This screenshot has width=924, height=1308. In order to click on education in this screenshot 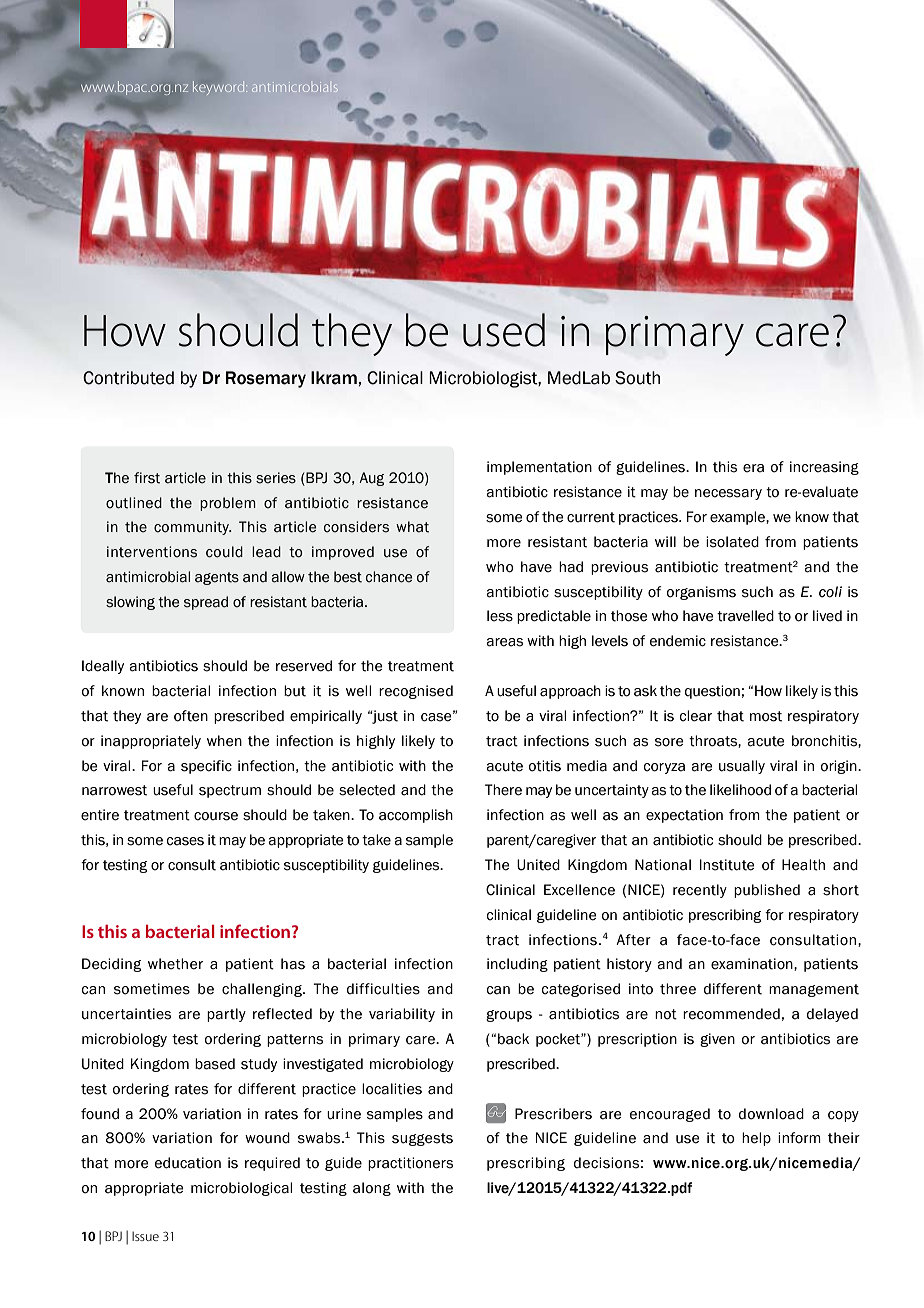, I will do `click(188, 1163)`.
